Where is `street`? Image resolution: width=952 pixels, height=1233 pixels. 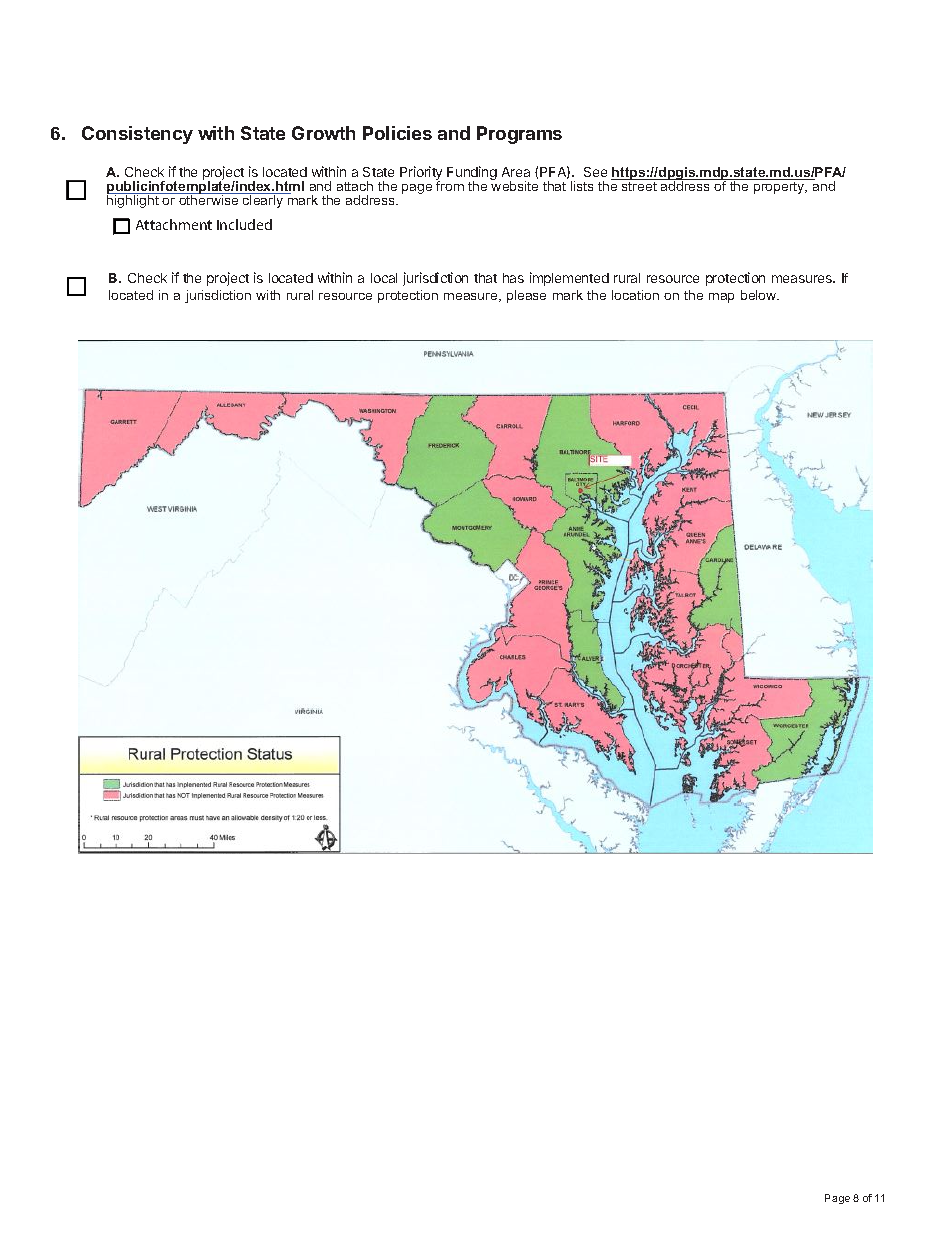
street is located at coordinates (639, 185).
